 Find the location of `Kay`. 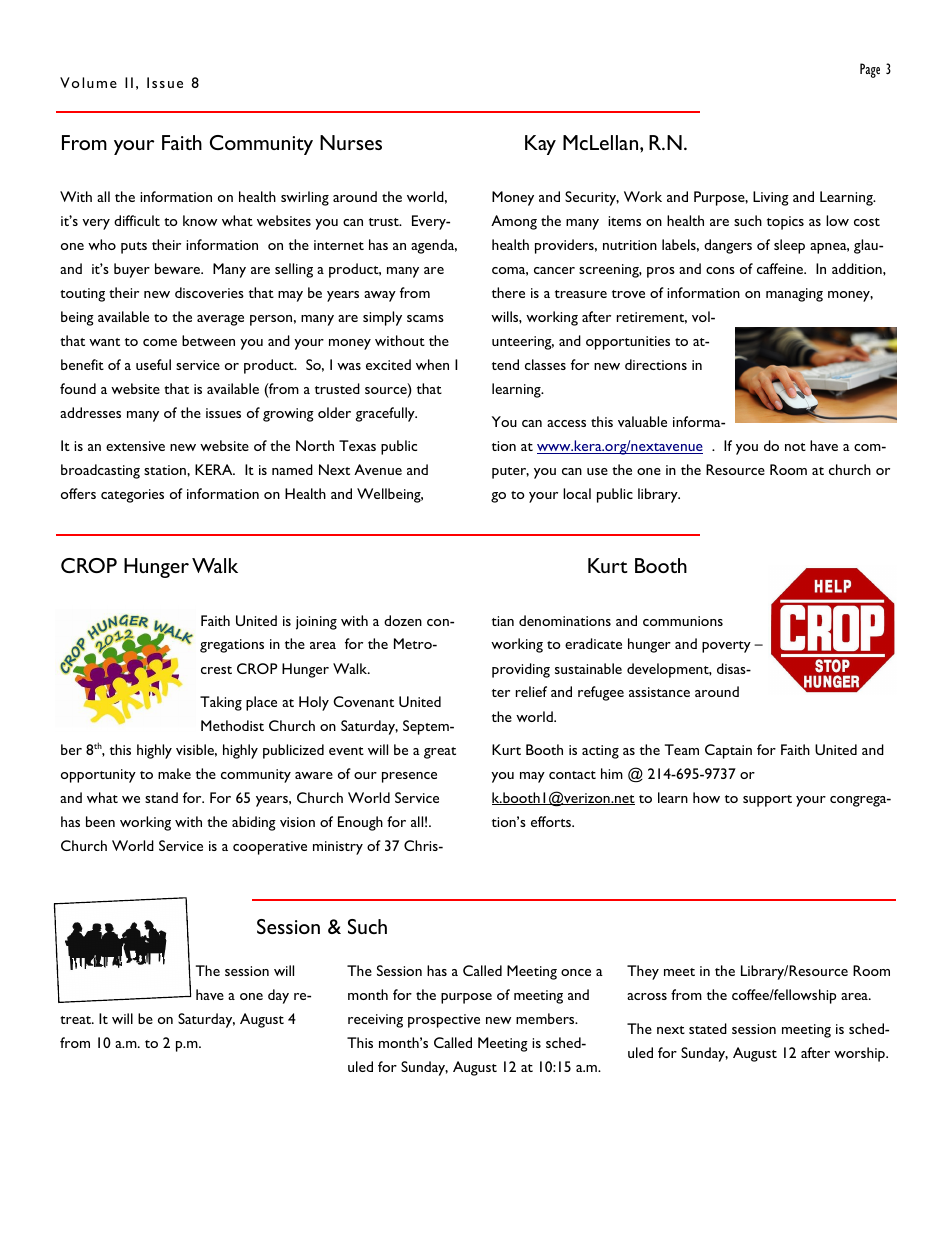

Kay is located at coordinates (540, 145).
